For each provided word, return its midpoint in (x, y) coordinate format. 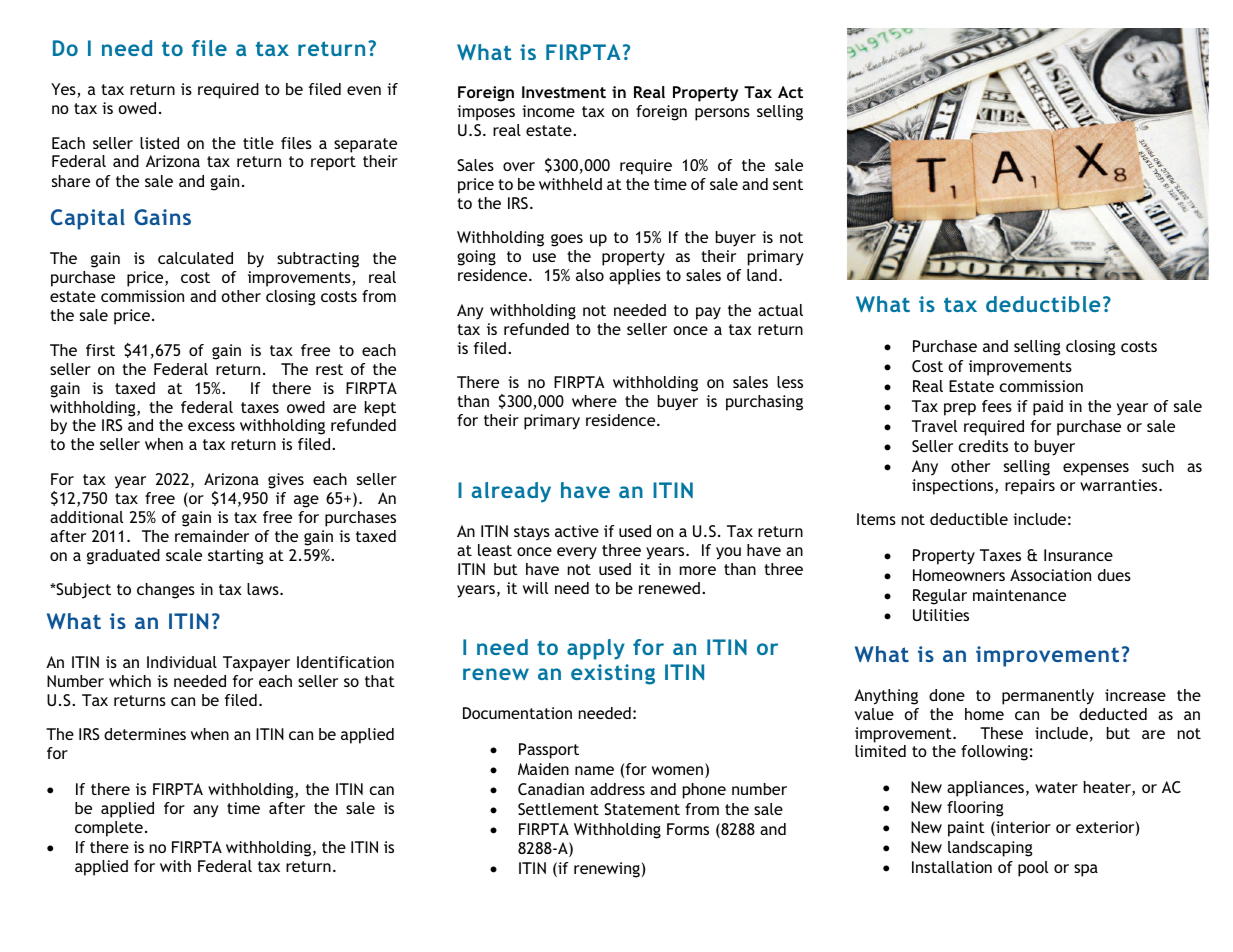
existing (613, 674)
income (548, 111)
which (130, 681)
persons (722, 114)
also (590, 275)
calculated (195, 258)
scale (184, 555)
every (577, 553)
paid (1048, 408)
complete (109, 829)
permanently (1048, 697)
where (594, 401)
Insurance (1078, 555)
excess (211, 426)
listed (159, 143)
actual (780, 310)
